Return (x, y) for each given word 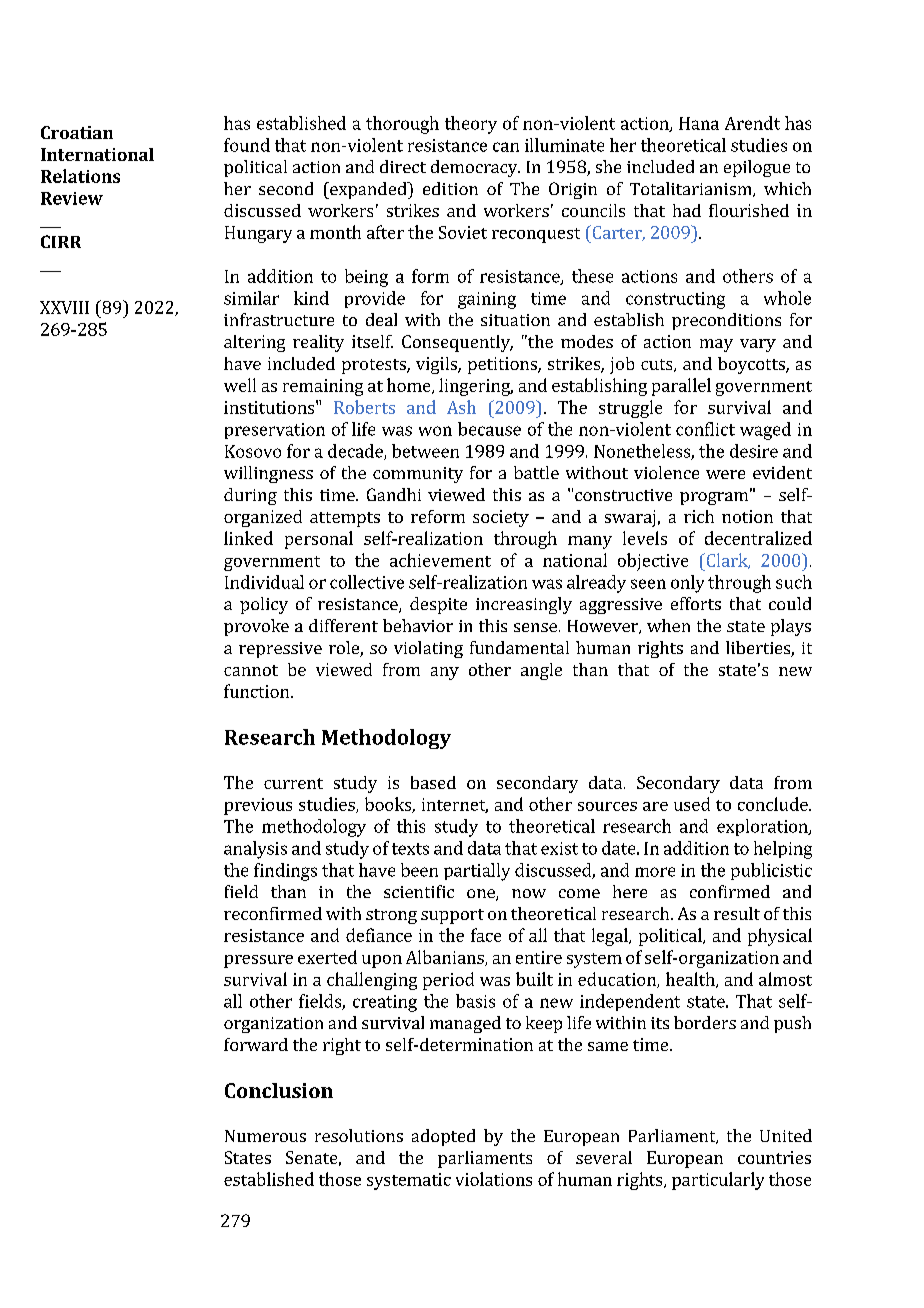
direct (403, 166)
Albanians (446, 958)
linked (248, 538)
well (240, 385)
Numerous (265, 1136)
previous (258, 806)
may (716, 345)
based (433, 782)
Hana (699, 123)
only (687, 584)
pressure (258, 961)
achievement (440, 560)
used (692, 804)
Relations (80, 176)
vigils (437, 365)
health (691, 980)
